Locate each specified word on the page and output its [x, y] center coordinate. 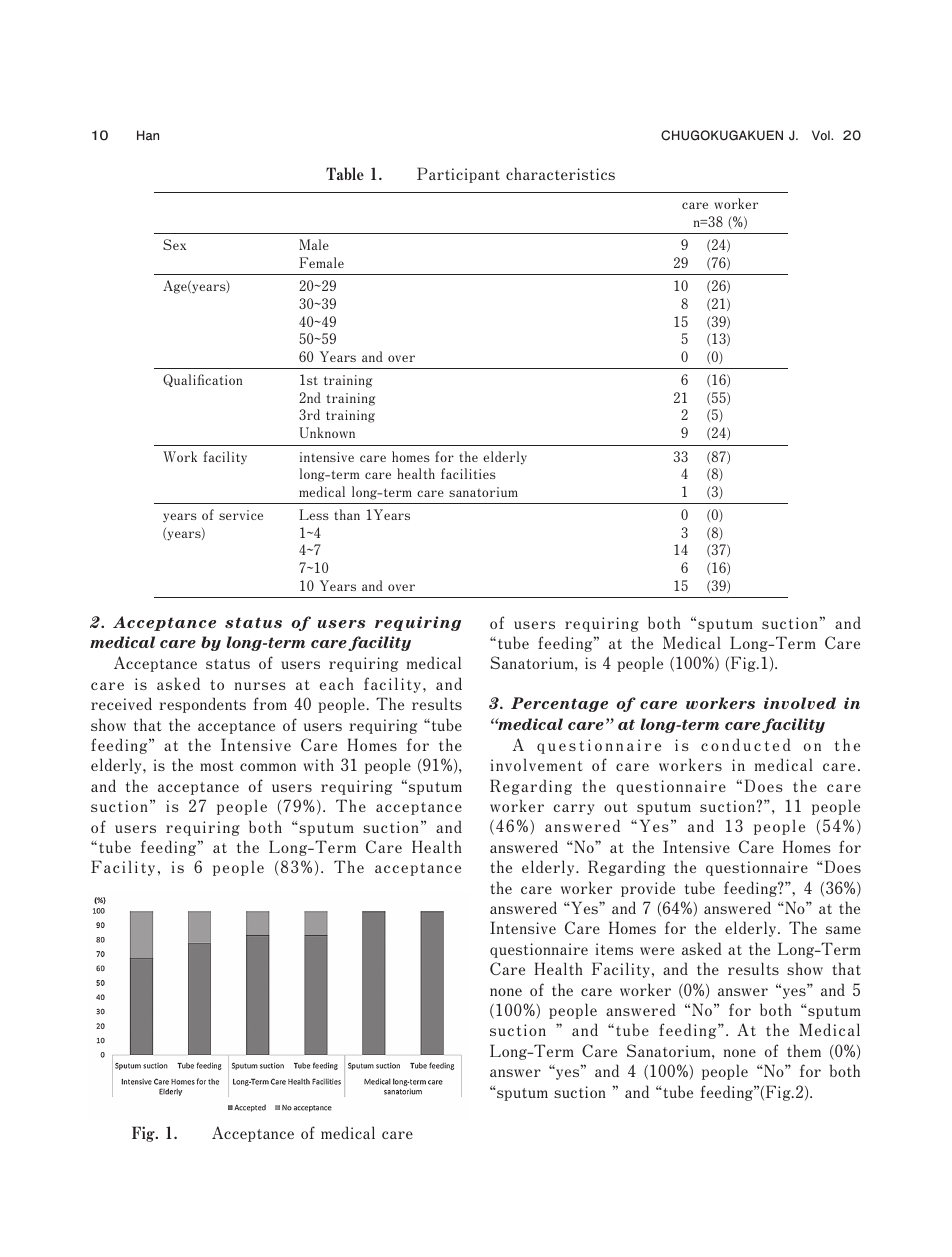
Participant [458, 175]
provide [648, 889]
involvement [536, 764]
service [241, 515]
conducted [746, 744]
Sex [174, 244]
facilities [468, 473]
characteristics [560, 173]
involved [800, 703]
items [614, 949]
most [217, 766]
